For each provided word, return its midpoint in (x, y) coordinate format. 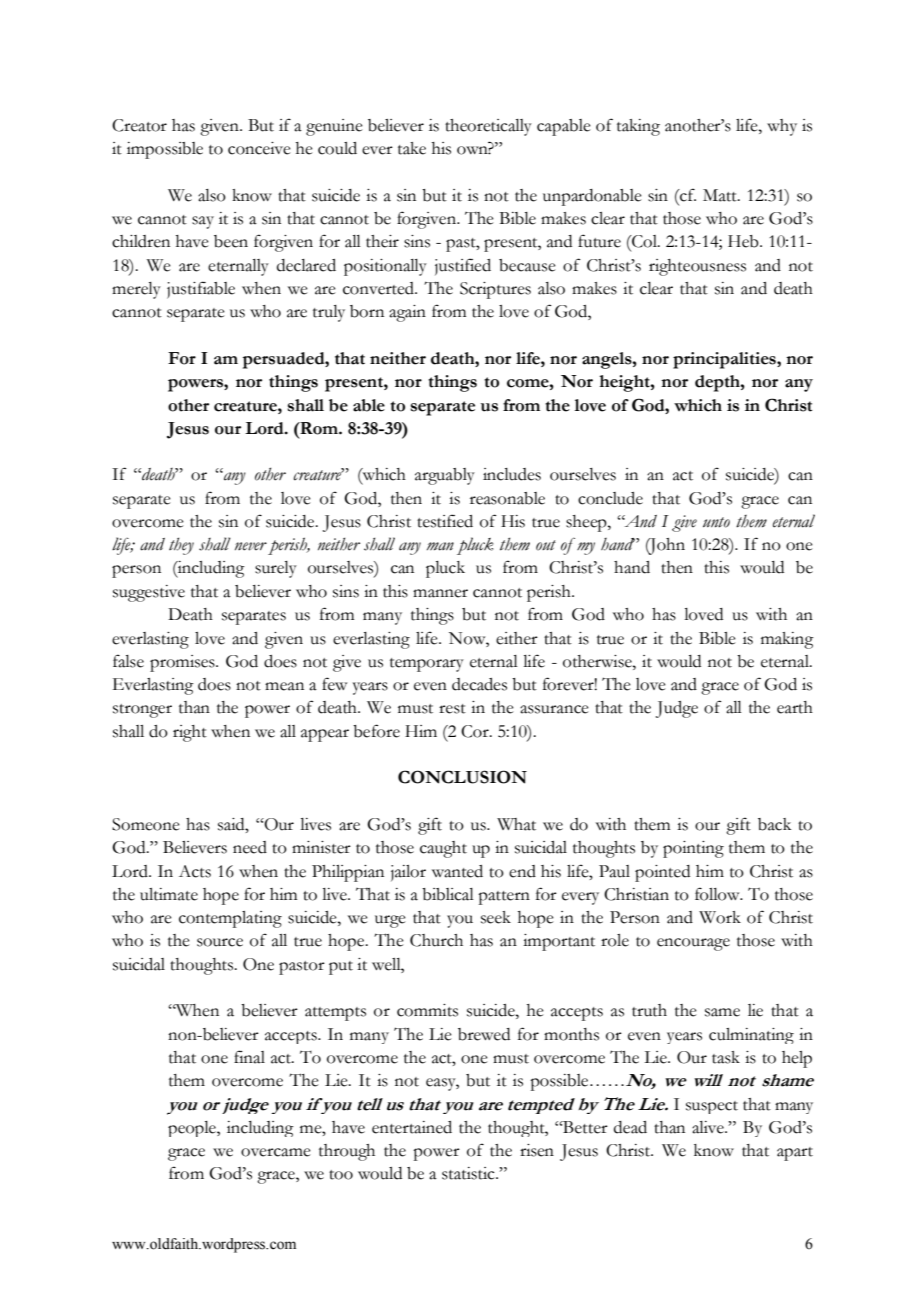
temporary (427, 665)
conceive (259, 148)
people (193, 1129)
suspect (712, 1107)
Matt (721, 195)
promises (183, 663)
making (787, 640)
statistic (469, 1173)
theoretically (488, 127)
